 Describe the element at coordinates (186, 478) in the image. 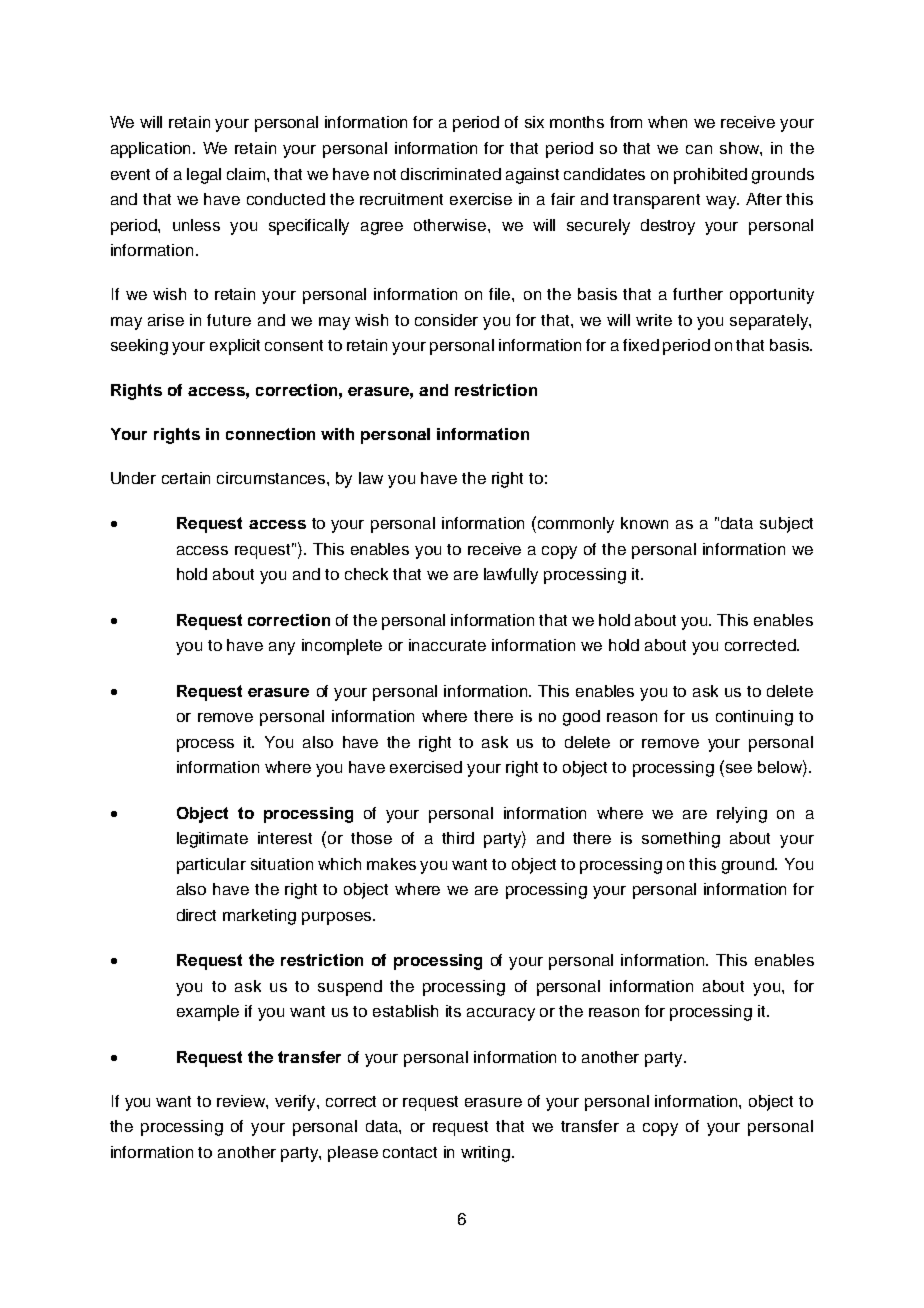

I see `certain` at that location.
